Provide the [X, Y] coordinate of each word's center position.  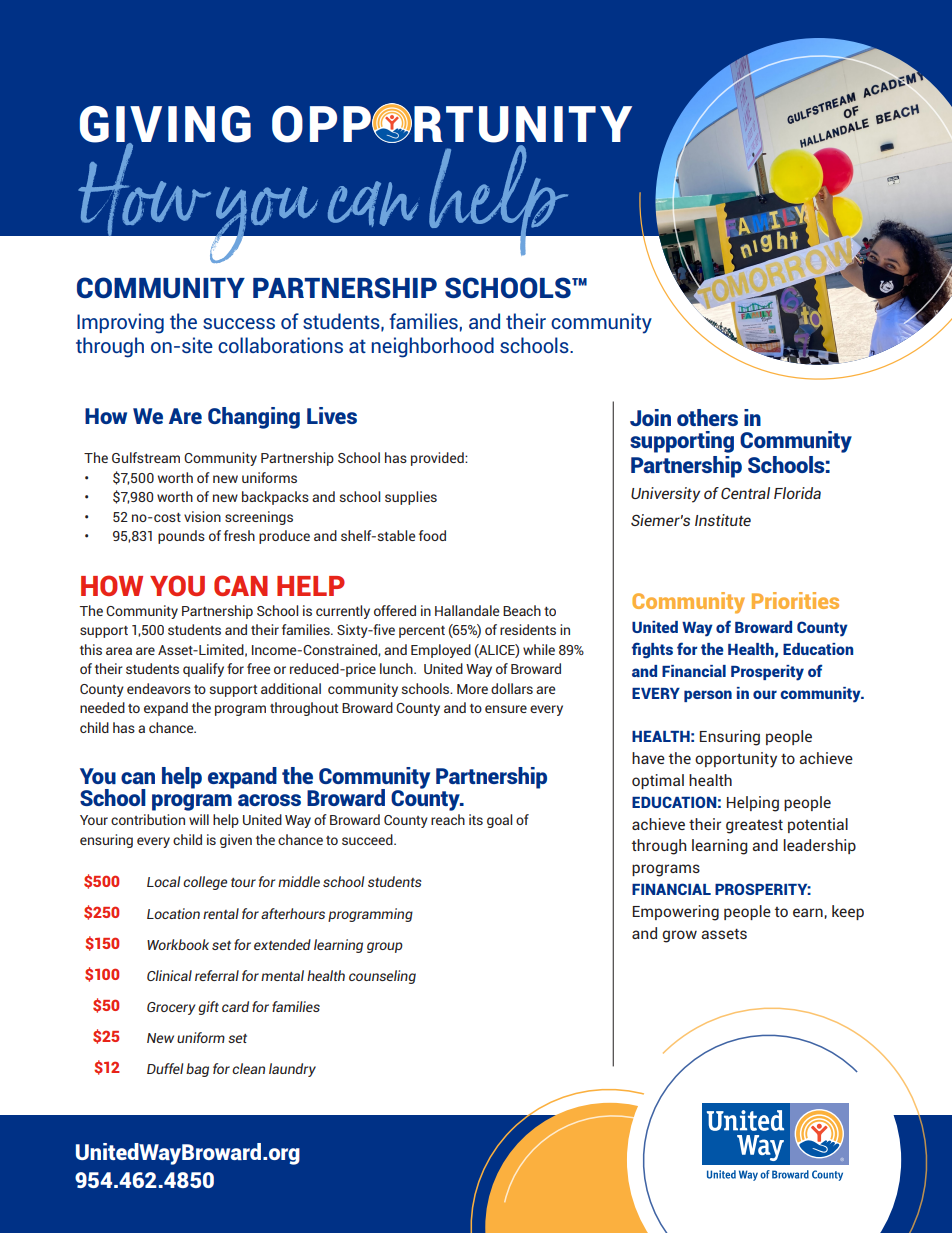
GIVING [165, 125]
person [708, 696]
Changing [254, 418]
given [236, 841]
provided [438, 459]
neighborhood [432, 347]
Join [650, 417]
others [707, 417]
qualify [203, 670]
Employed [441, 651]
